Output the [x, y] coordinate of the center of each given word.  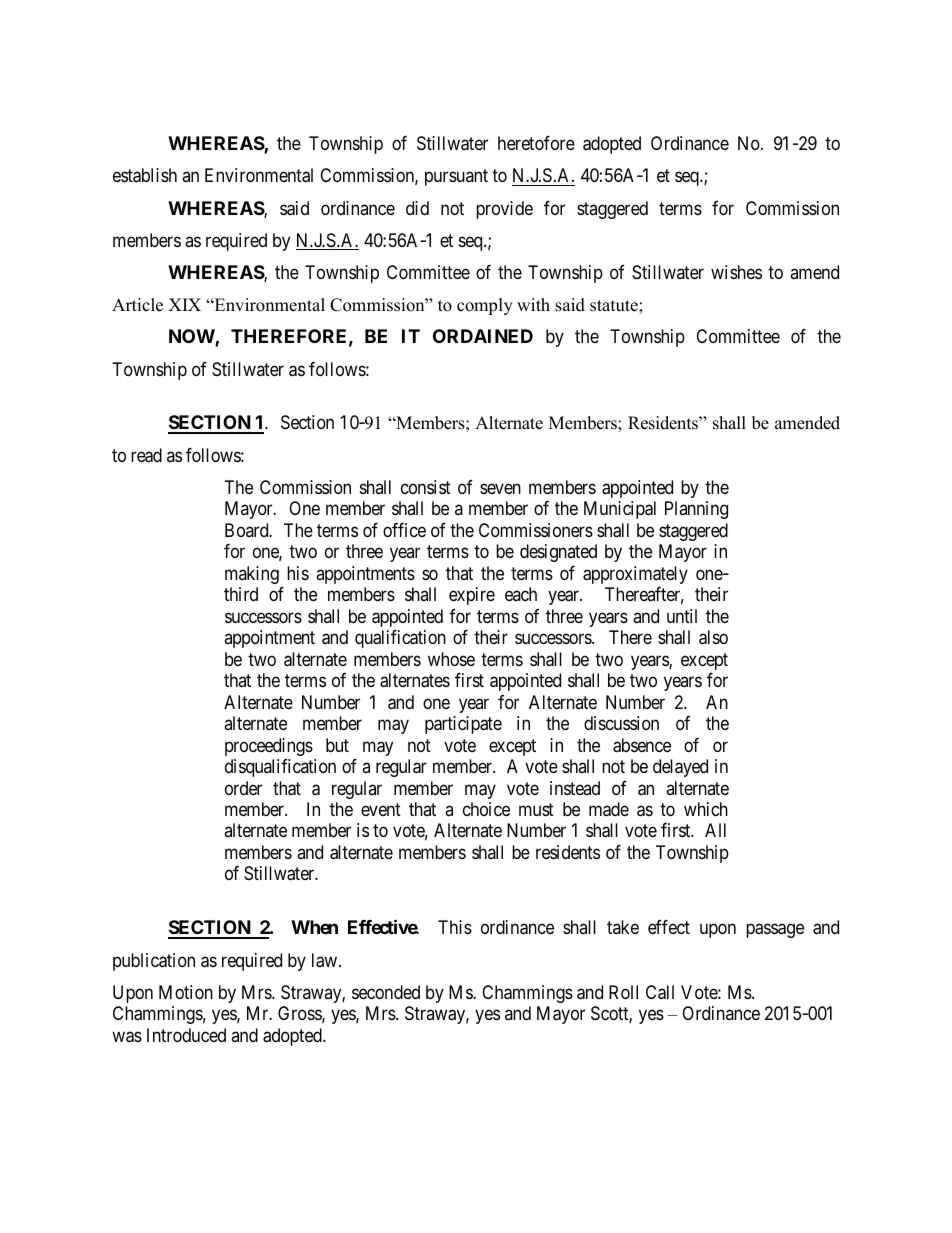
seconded [386, 992]
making [252, 575]
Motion [186, 992]
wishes [736, 272]
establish [145, 175]
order [243, 788]
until [682, 616]
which [706, 809]
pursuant [456, 177]
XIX [184, 304]
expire [472, 596]
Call [660, 992]
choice [486, 809]
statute [615, 306]
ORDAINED [483, 336]
